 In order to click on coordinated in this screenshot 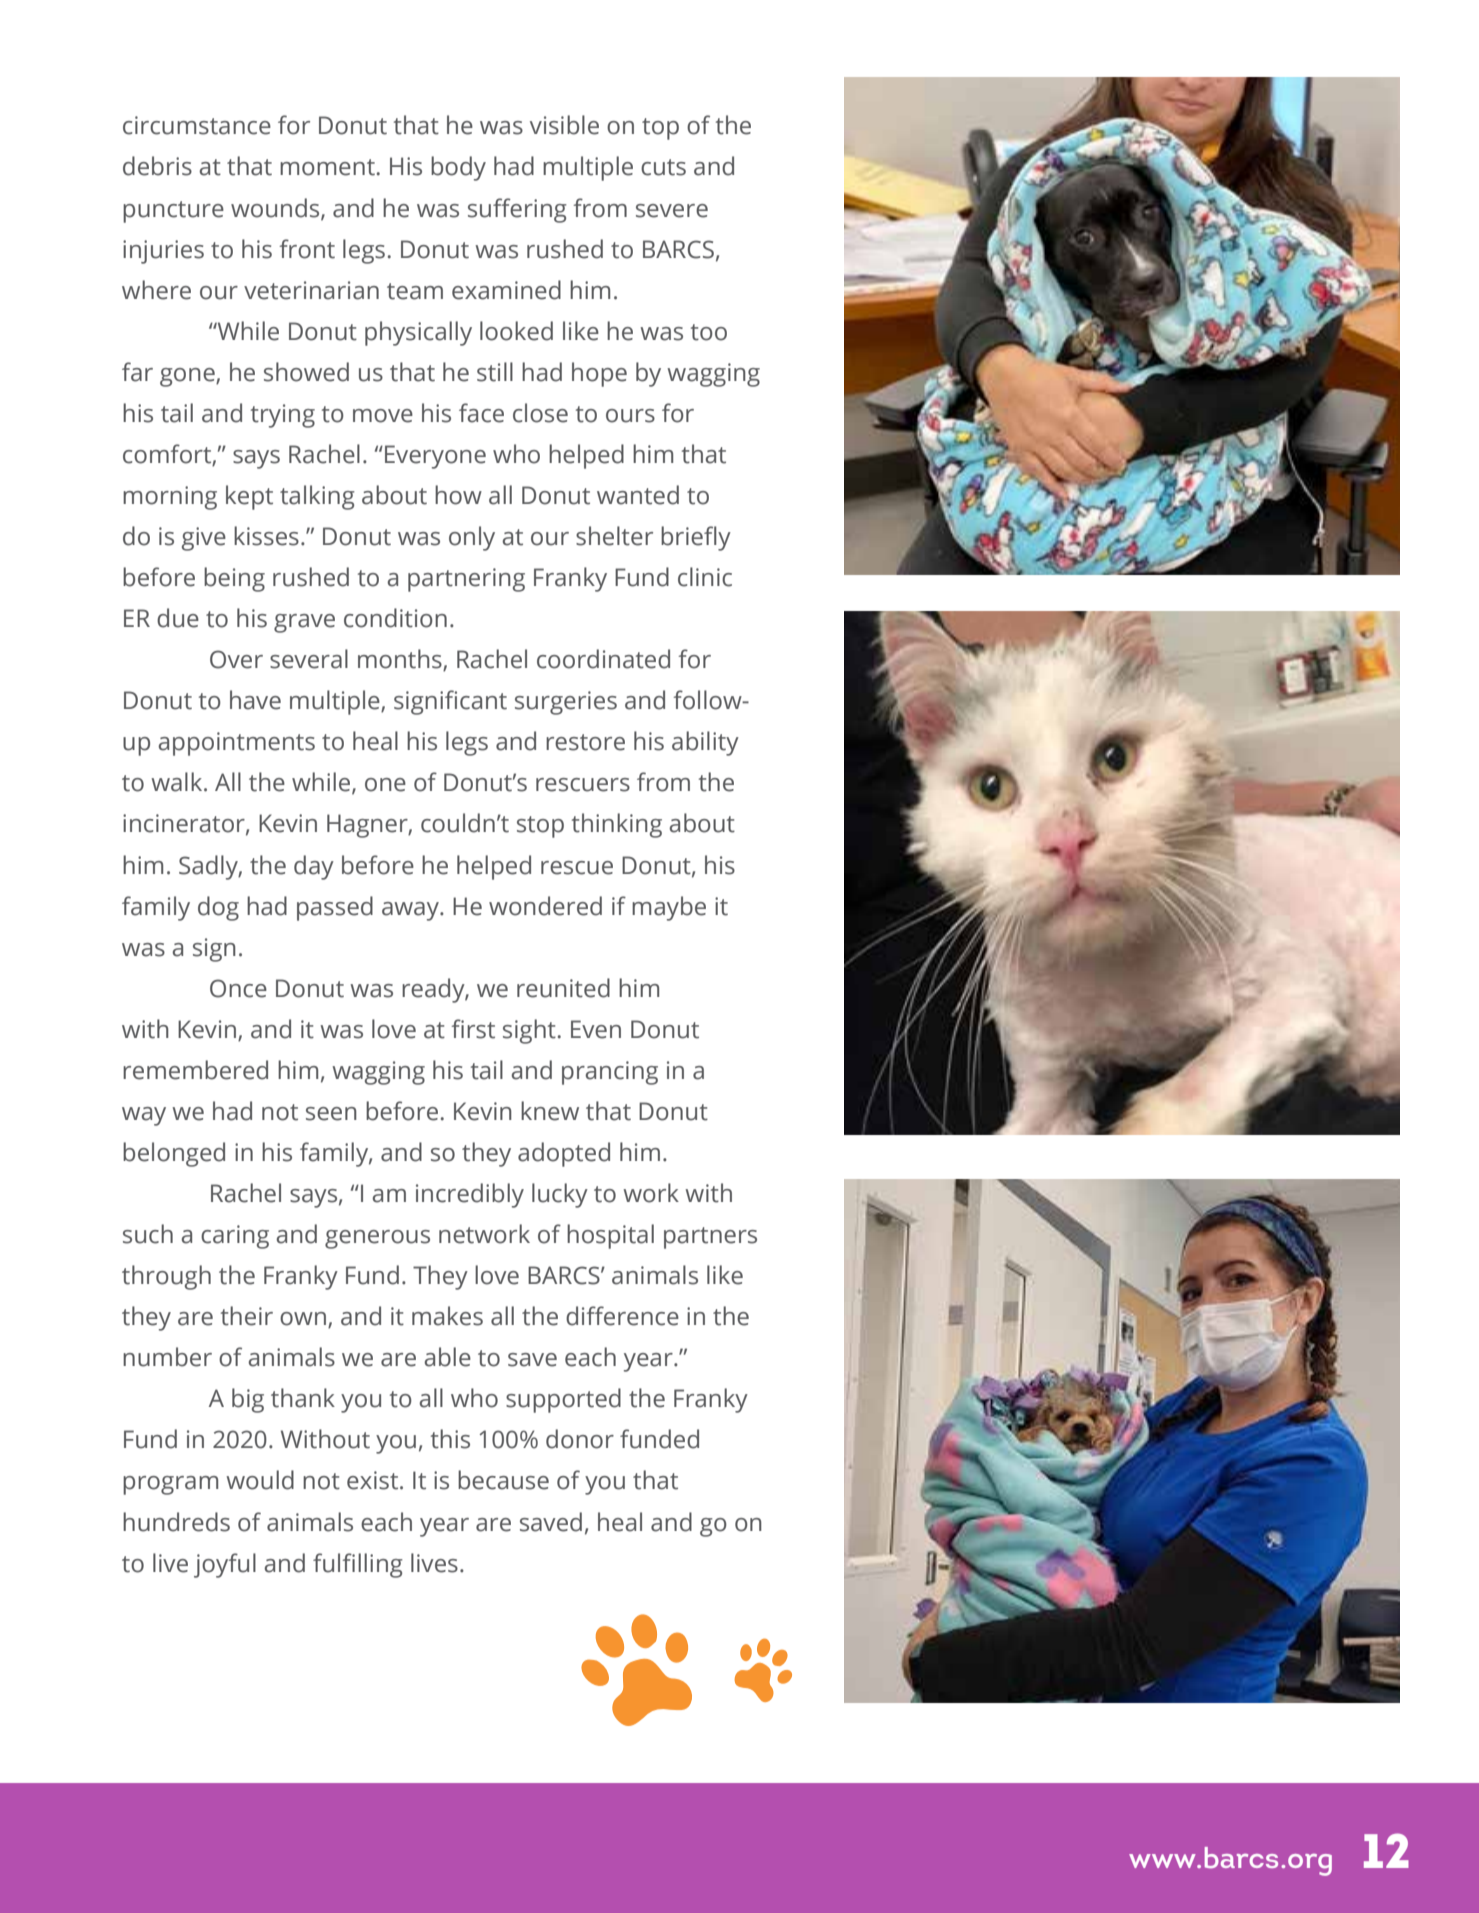, I will do `click(603, 659)`.
